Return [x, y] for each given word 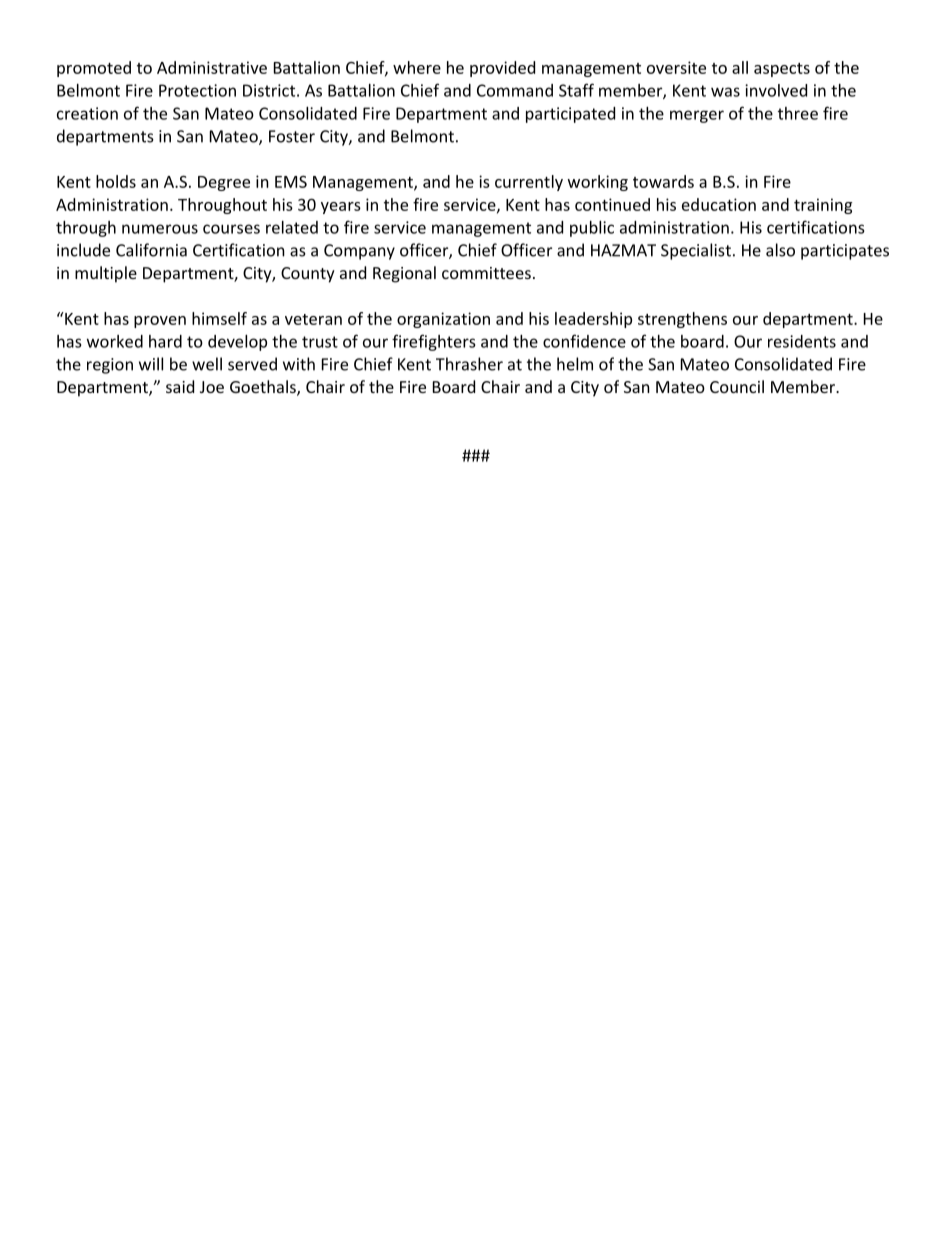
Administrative [212, 67]
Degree [224, 183]
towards [663, 181]
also [780, 250]
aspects [782, 70]
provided [502, 69]
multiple [106, 274]
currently [529, 183]
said [180, 386]
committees [486, 273]
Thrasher [469, 364]
